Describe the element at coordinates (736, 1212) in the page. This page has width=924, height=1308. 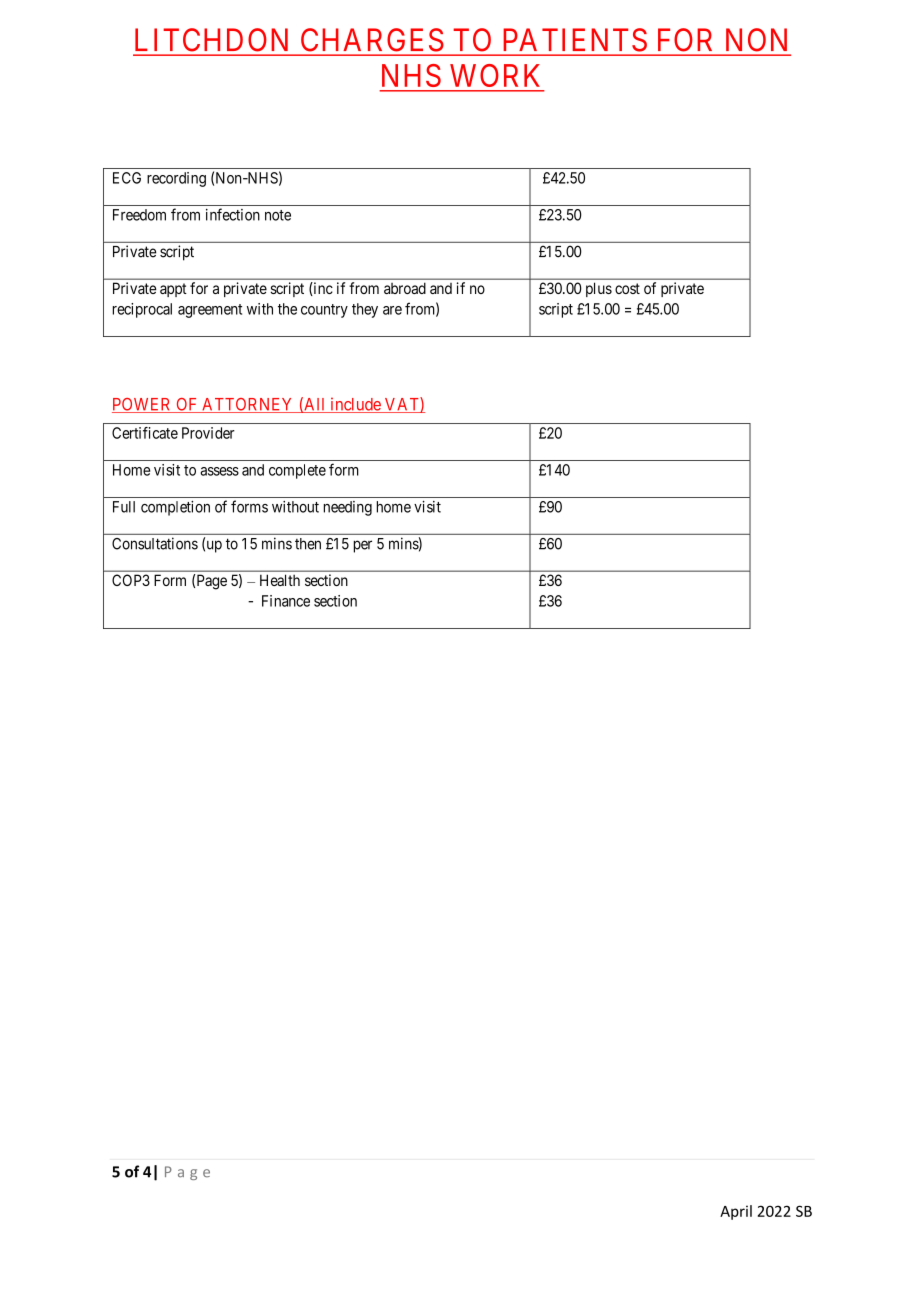
I see `April` at that location.
